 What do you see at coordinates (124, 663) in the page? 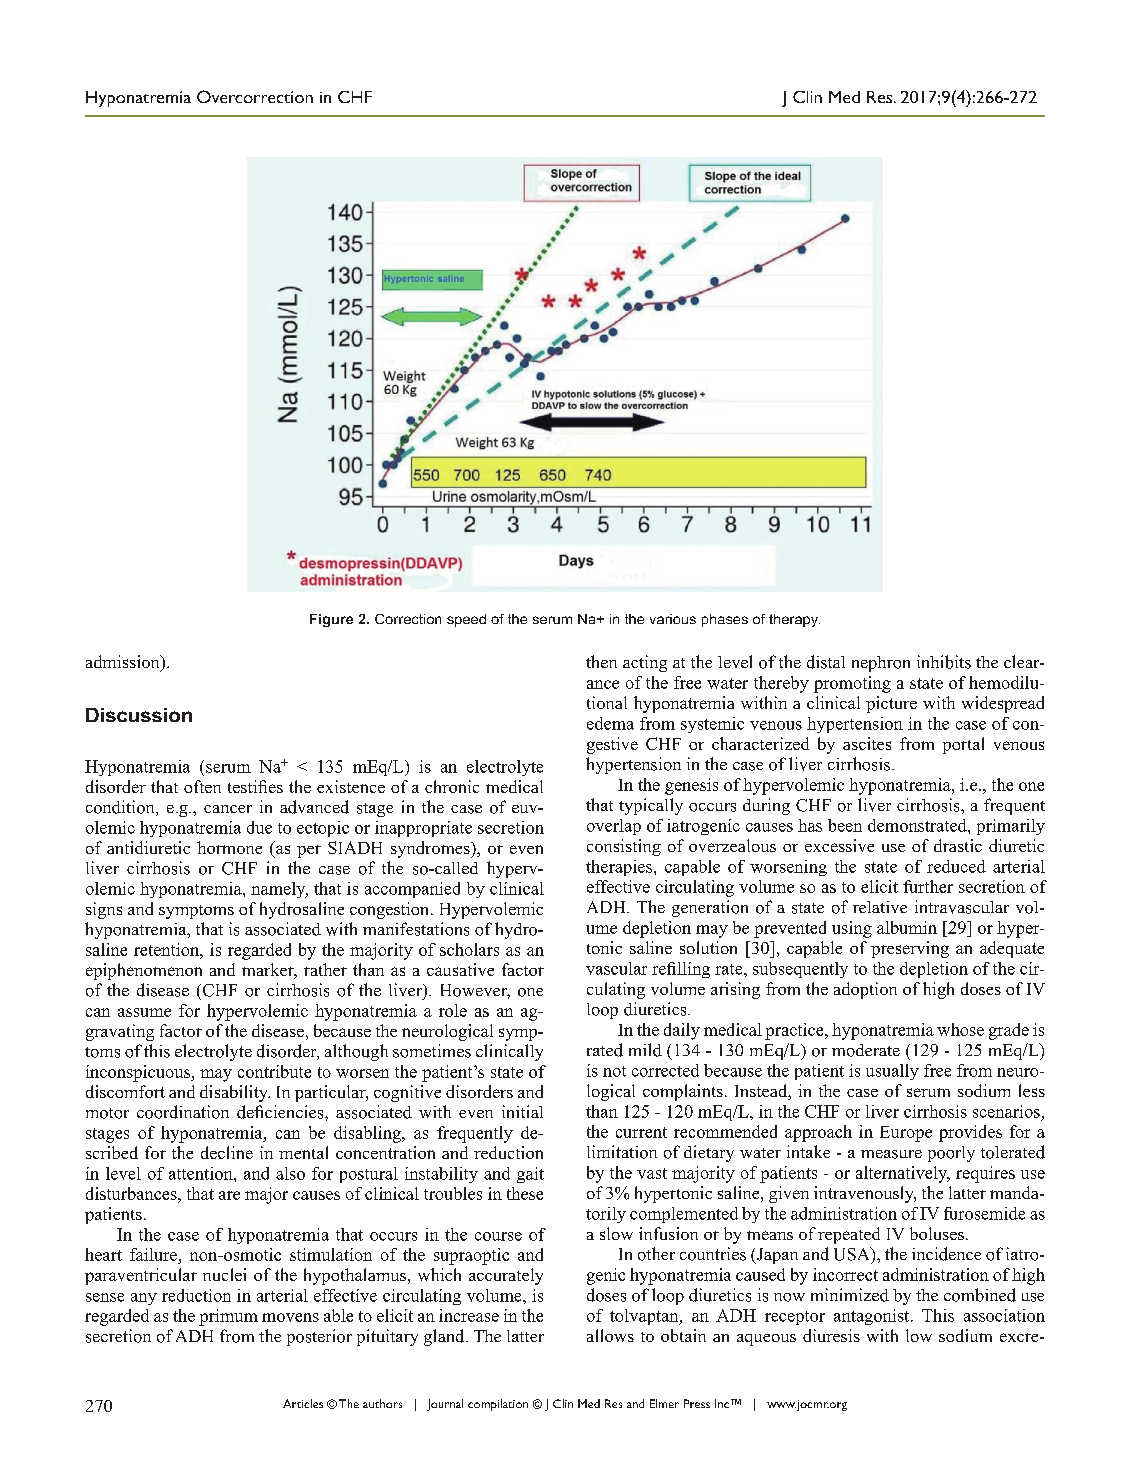
I see `admission` at bounding box center [124, 663].
